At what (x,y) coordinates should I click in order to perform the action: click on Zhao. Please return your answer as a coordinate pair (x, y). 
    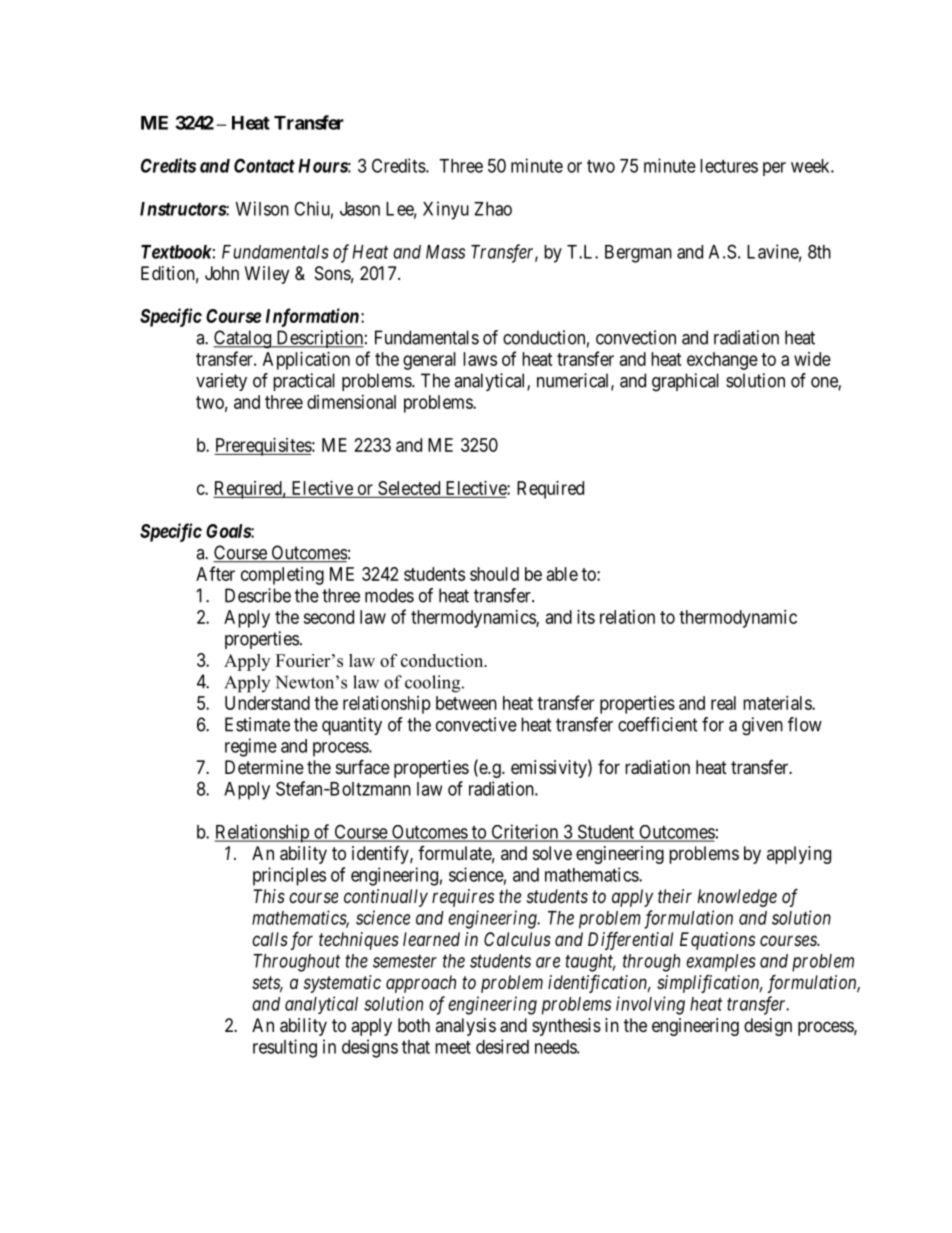
    Looking at the image, I should click on (493, 209).
